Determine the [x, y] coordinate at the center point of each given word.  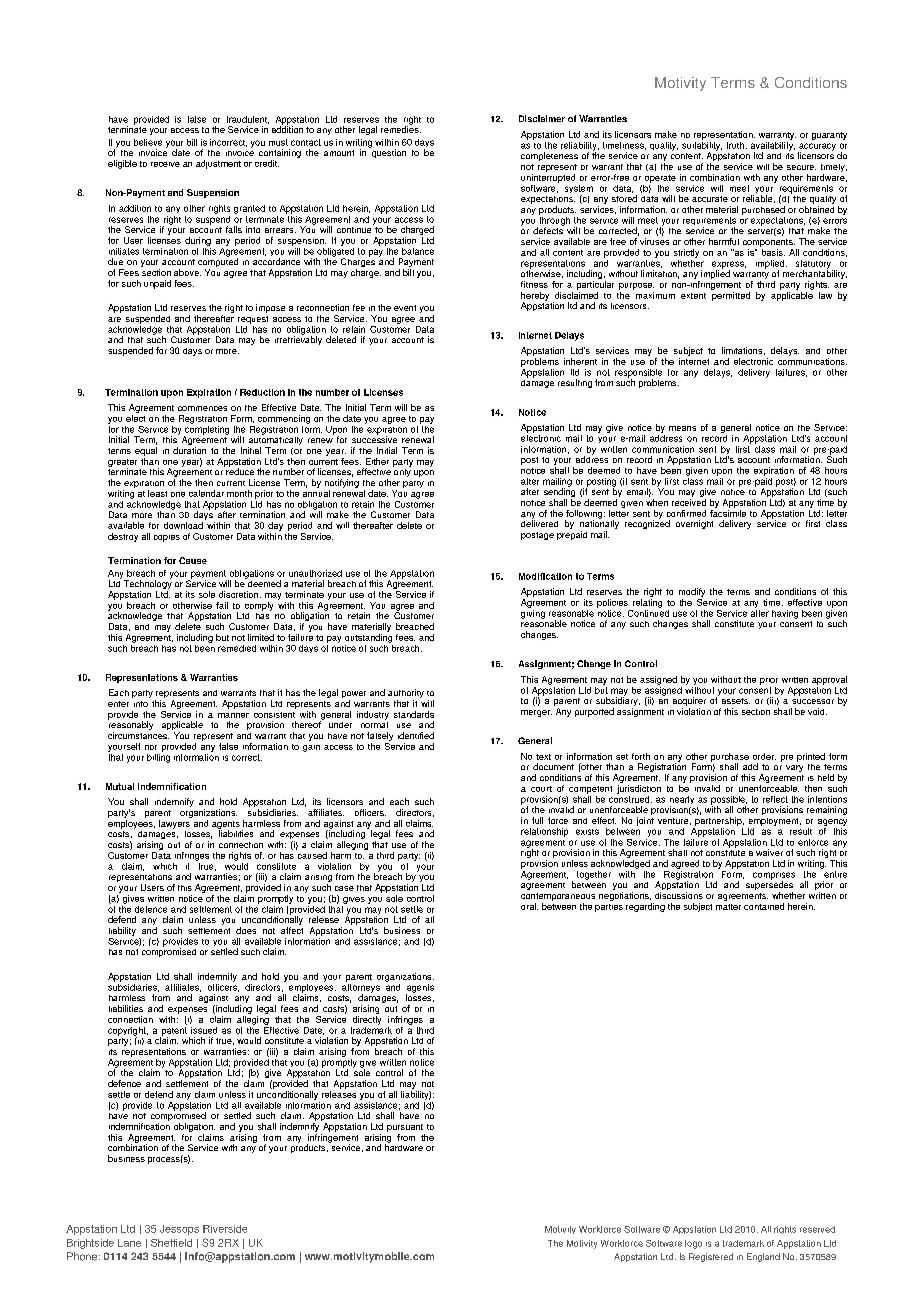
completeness [549, 156]
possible [729, 801]
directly [367, 1019]
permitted [730, 295]
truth [735, 145]
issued [204, 1030]
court [541, 789]
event [405, 308]
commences [202, 408]
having [785, 614]
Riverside [225, 1229]
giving [533, 613]
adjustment [218, 164]
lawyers [175, 823]
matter [728, 907]
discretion [238, 594]
